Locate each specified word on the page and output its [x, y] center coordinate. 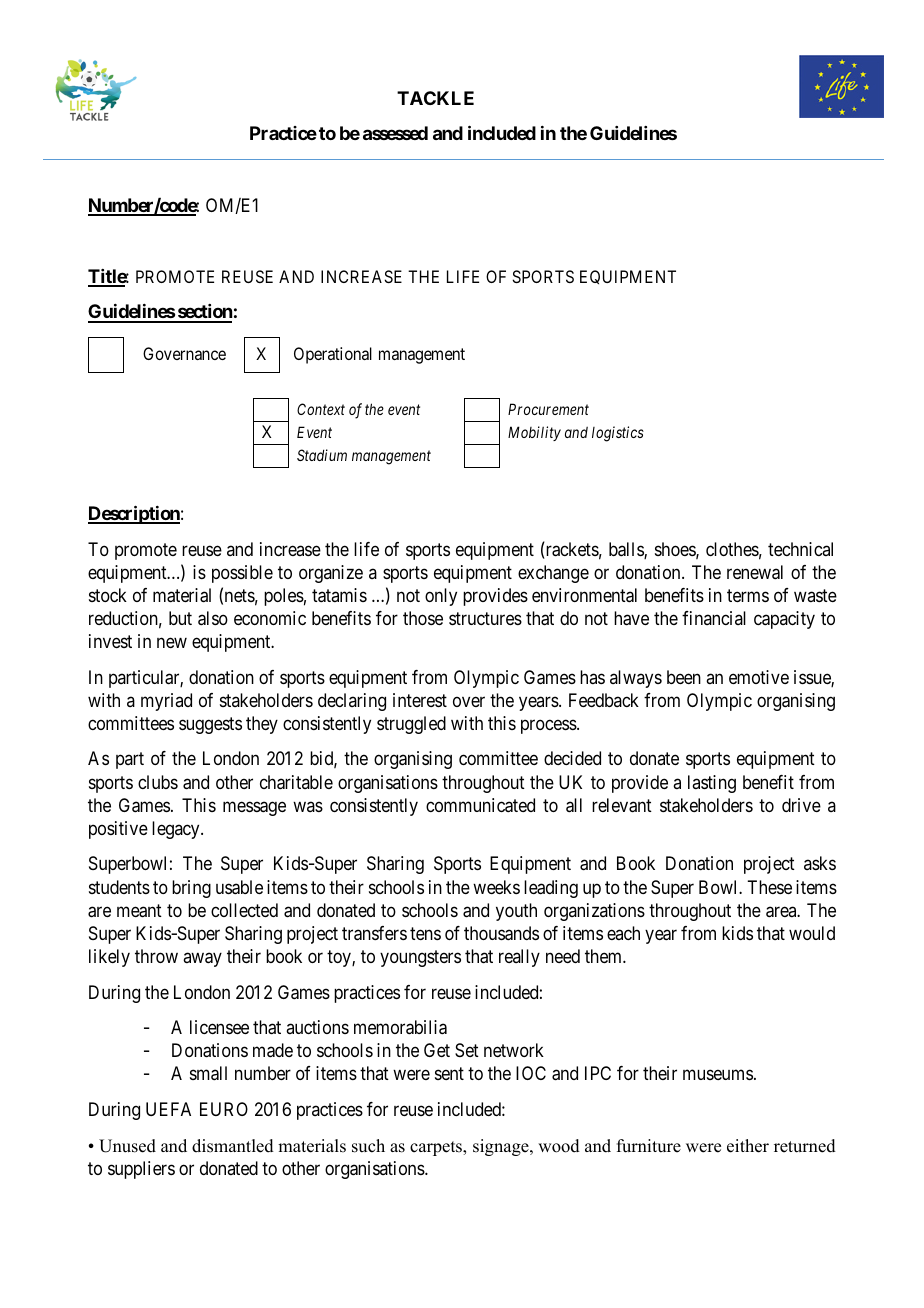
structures [485, 618]
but [180, 618]
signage [502, 1147]
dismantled [233, 1146]
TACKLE [435, 98]
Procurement [548, 409]
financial [714, 618]
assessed [395, 133]
